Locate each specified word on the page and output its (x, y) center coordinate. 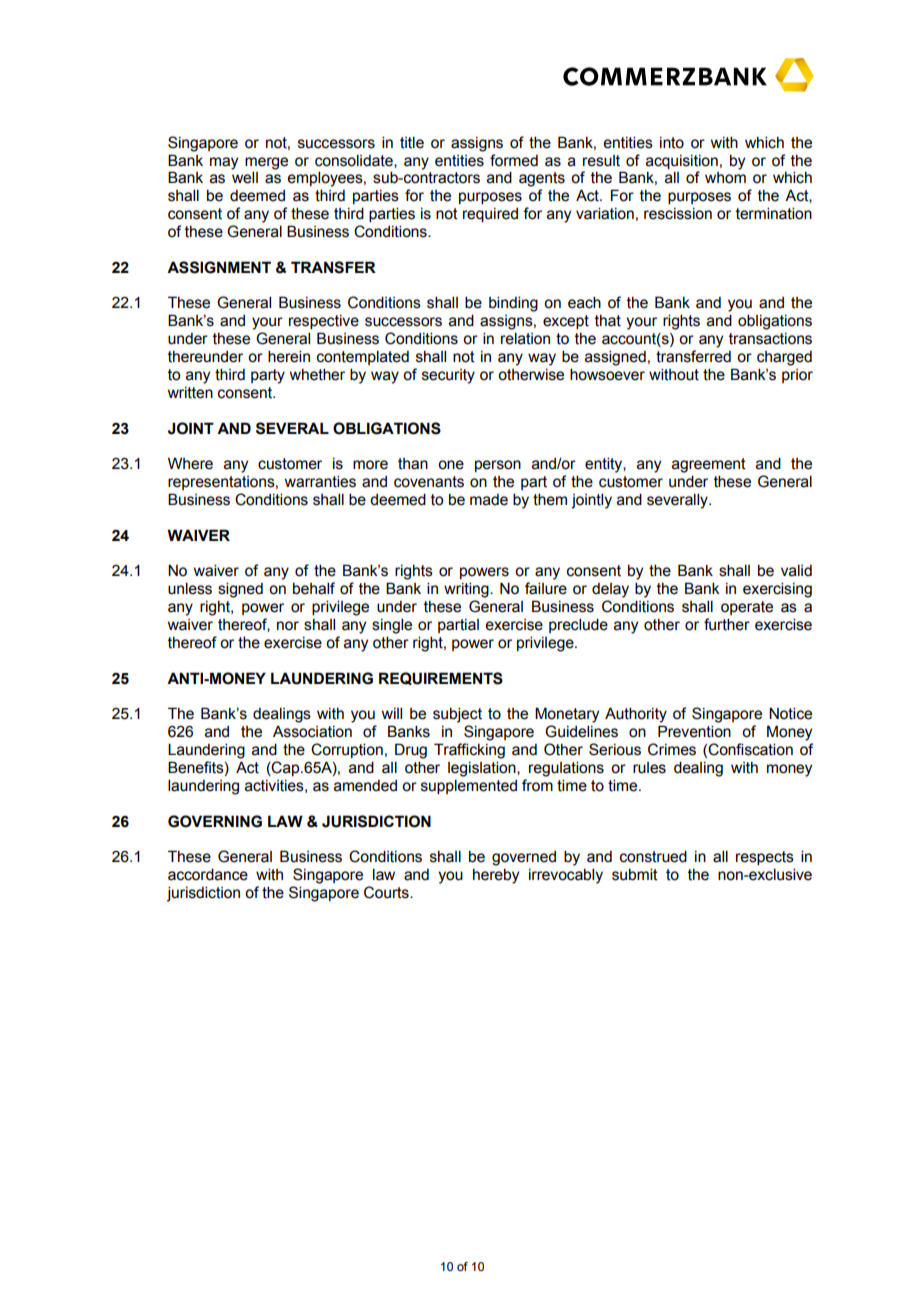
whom (725, 178)
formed (514, 160)
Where (190, 463)
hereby (496, 876)
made (489, 500)
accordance (208, 874)
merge (266, 163)
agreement (709, 465)
